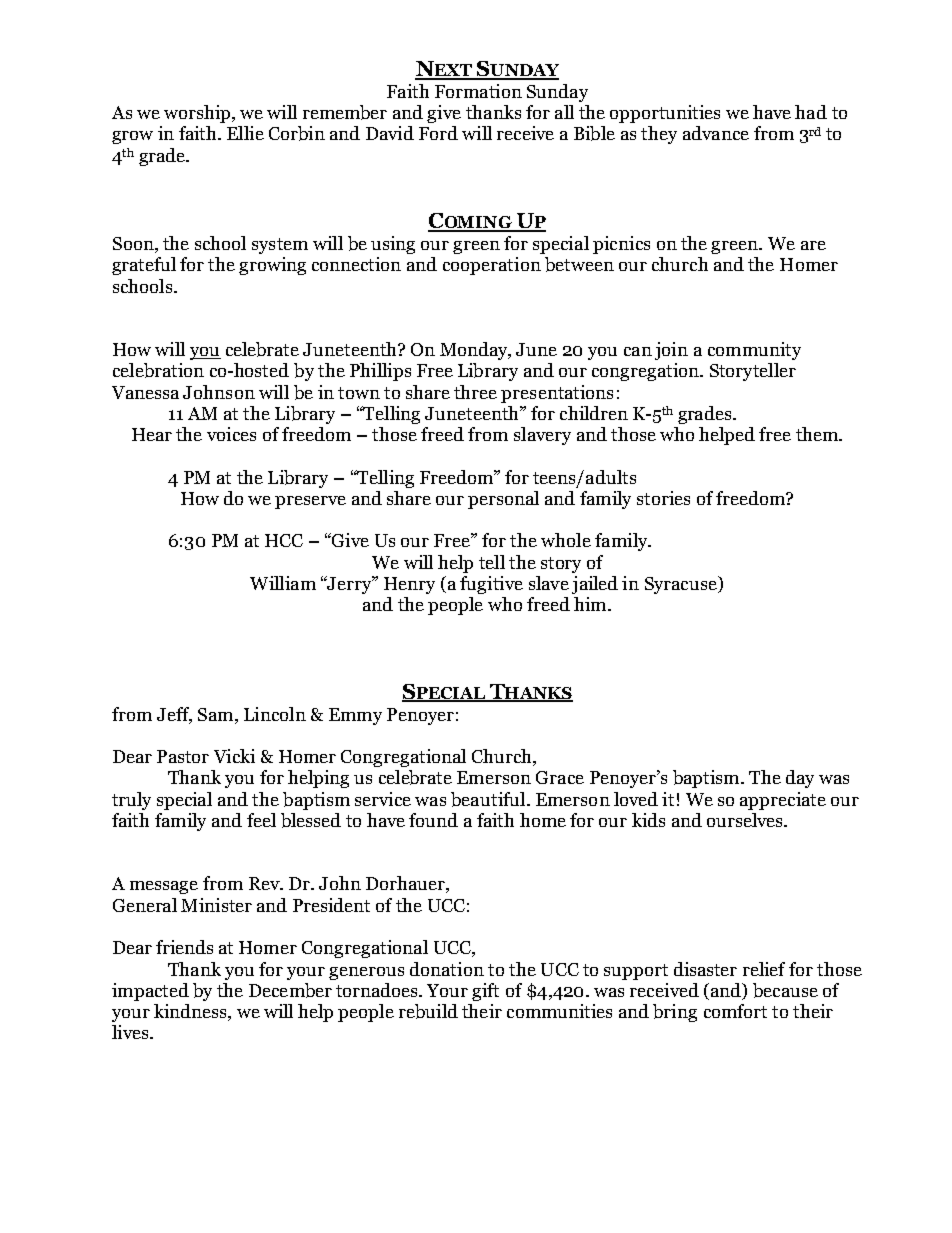  Describe the element at coordinates (716, 133) in the page. I see `advance` at that location.
